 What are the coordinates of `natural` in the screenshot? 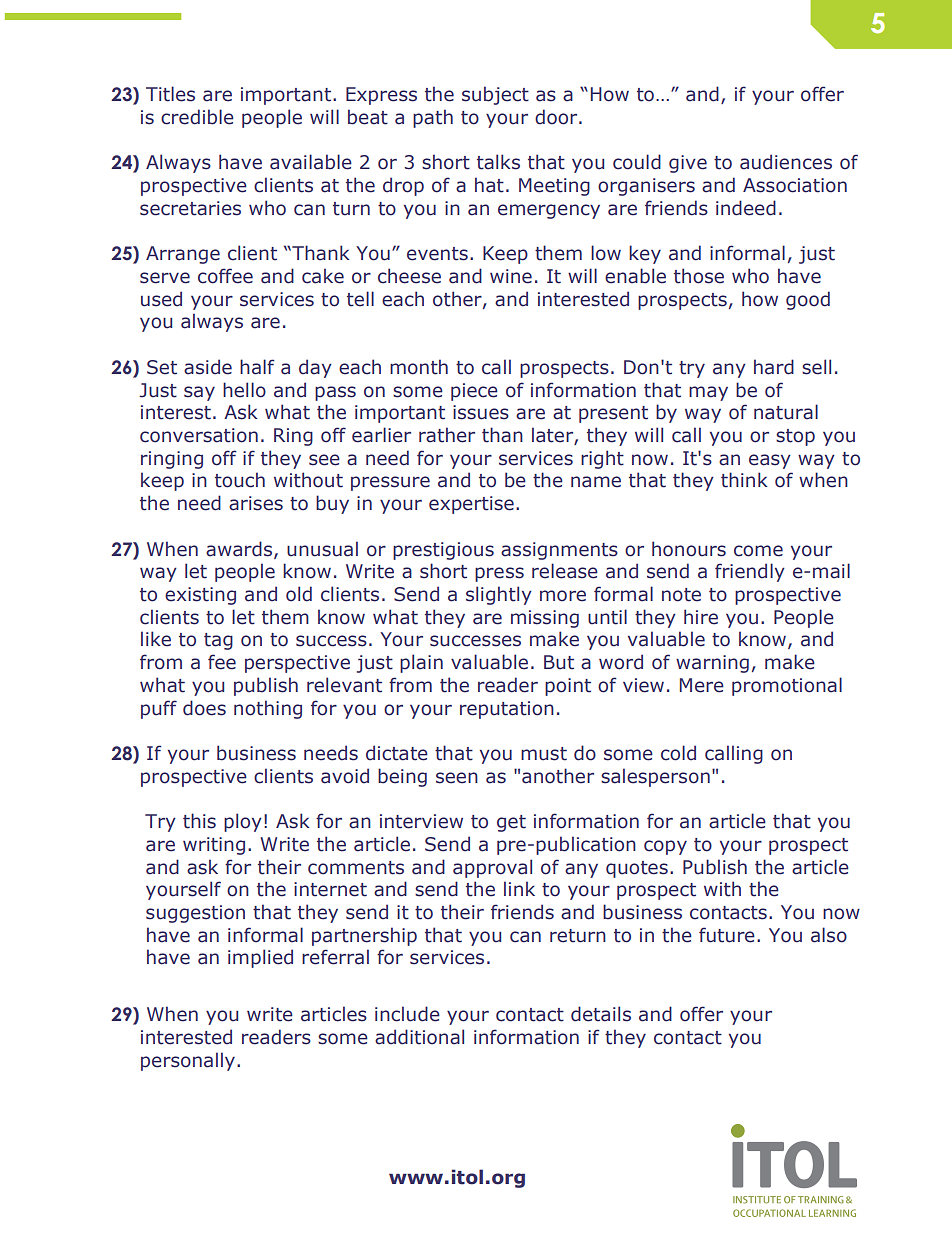 It's located at (786, 412).
